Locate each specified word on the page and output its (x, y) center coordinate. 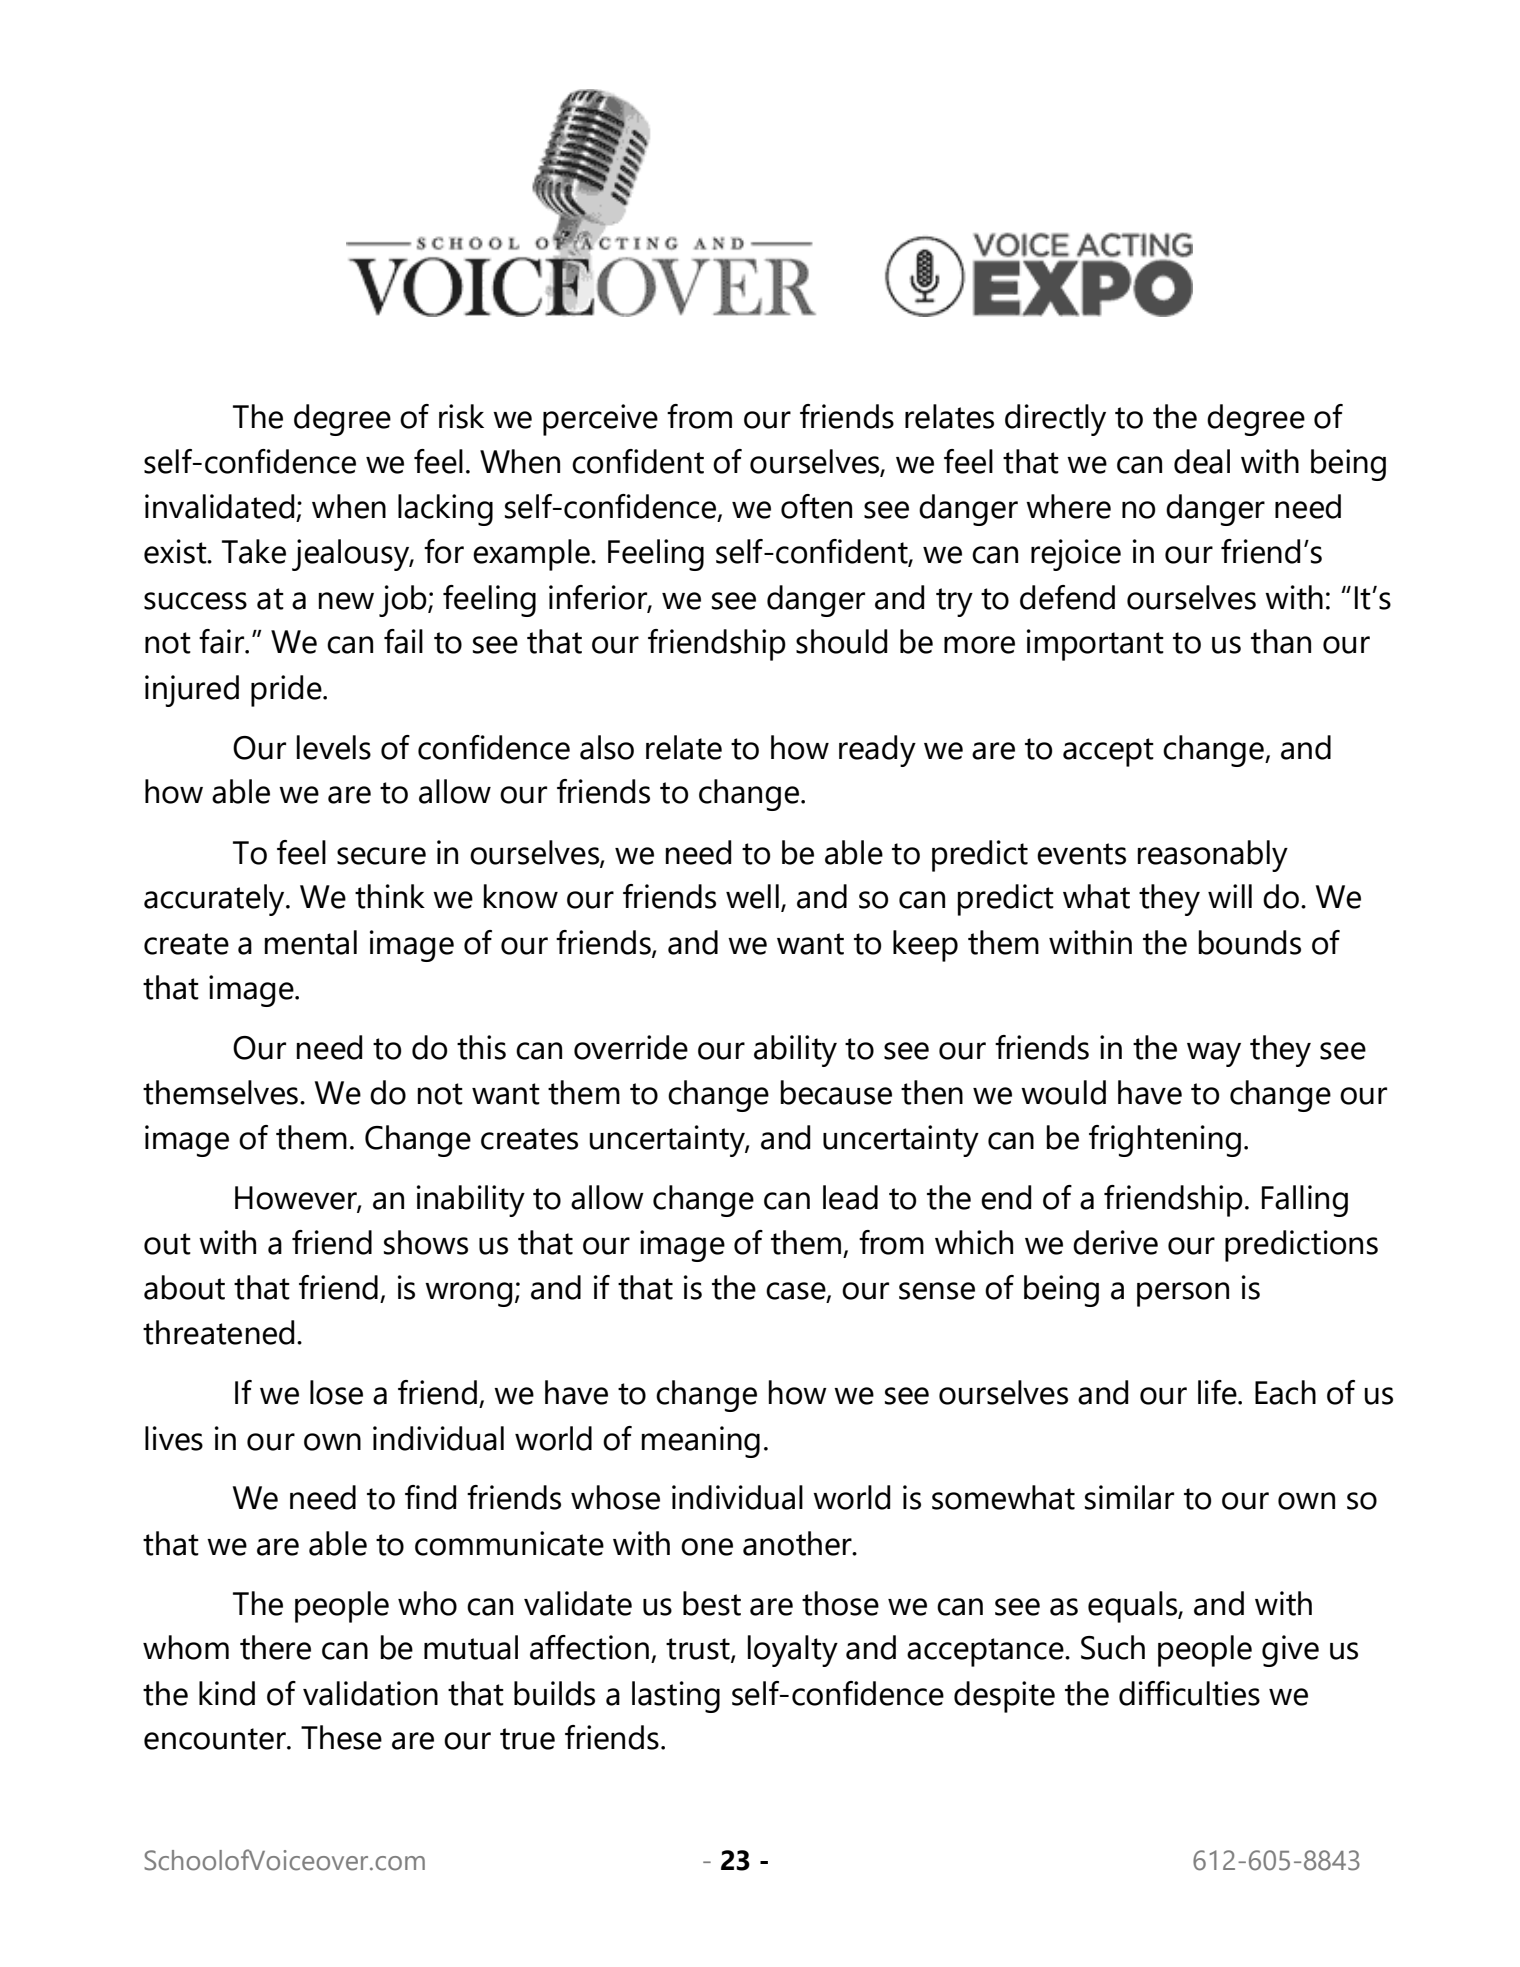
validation (370, 1693)
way (1214, 1054)
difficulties (1189, 1693)
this (481, 1047)
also (607, 747)
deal (1202, 461)
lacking (445, 510)
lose (336, 1392)
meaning (701, 1442)
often (816, 506)
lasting (676, 1697)
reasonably (1213, 856)
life (1218, 1392)
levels (334, 747)
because (836, 1092)
